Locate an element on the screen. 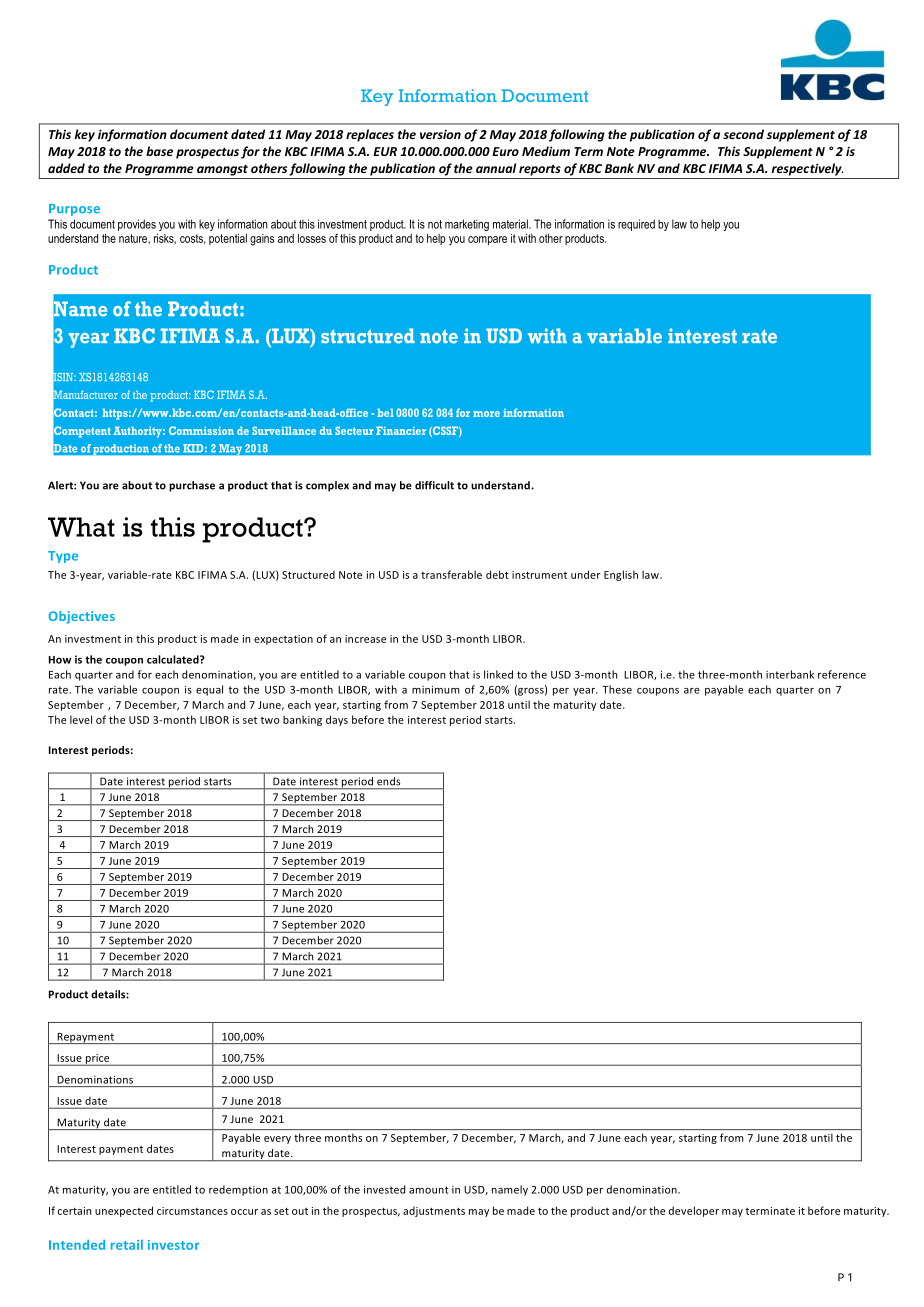 This screenshot has width=924, height=1307. These is located at coordinates (617, 689).
